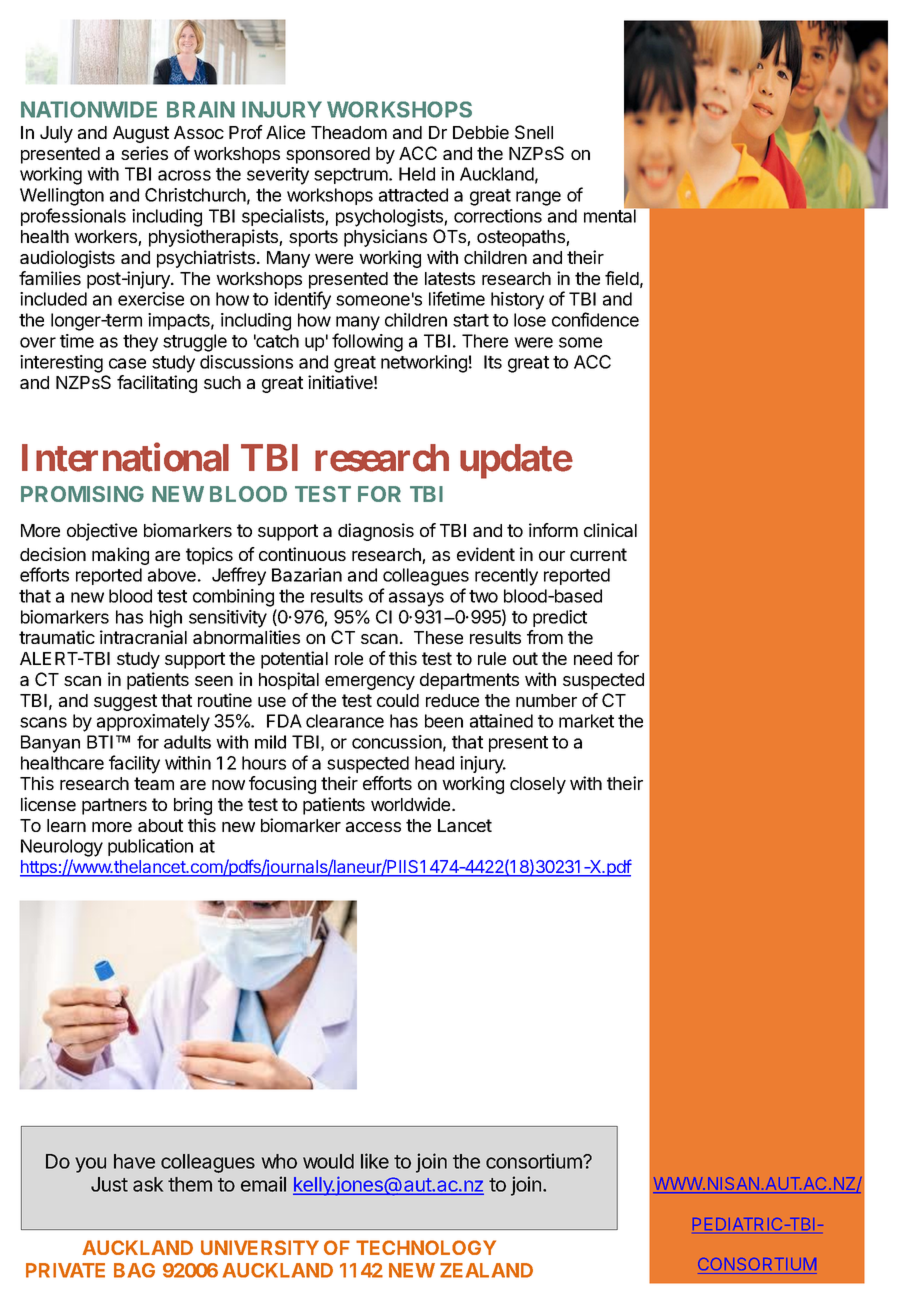 The width and height of the document is (924, 1308). What do you see at coordinates (125, 702) in the document?
I see `suggest` at bounding box center [125, 702].
